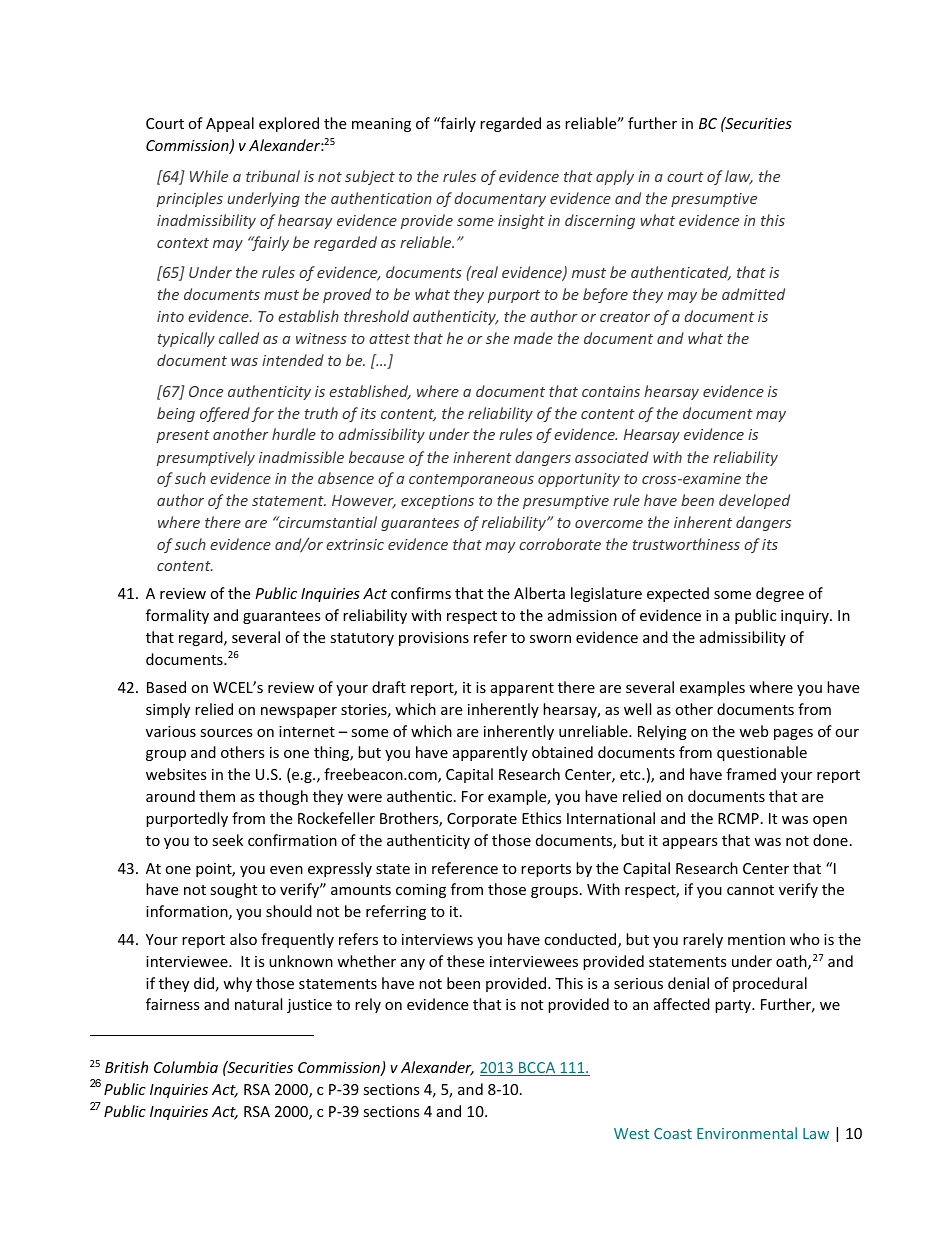 This document has width=952, height=1233. Describe the element at coordinates (186, 1067) in the document. I see `Columbia` at that location.
